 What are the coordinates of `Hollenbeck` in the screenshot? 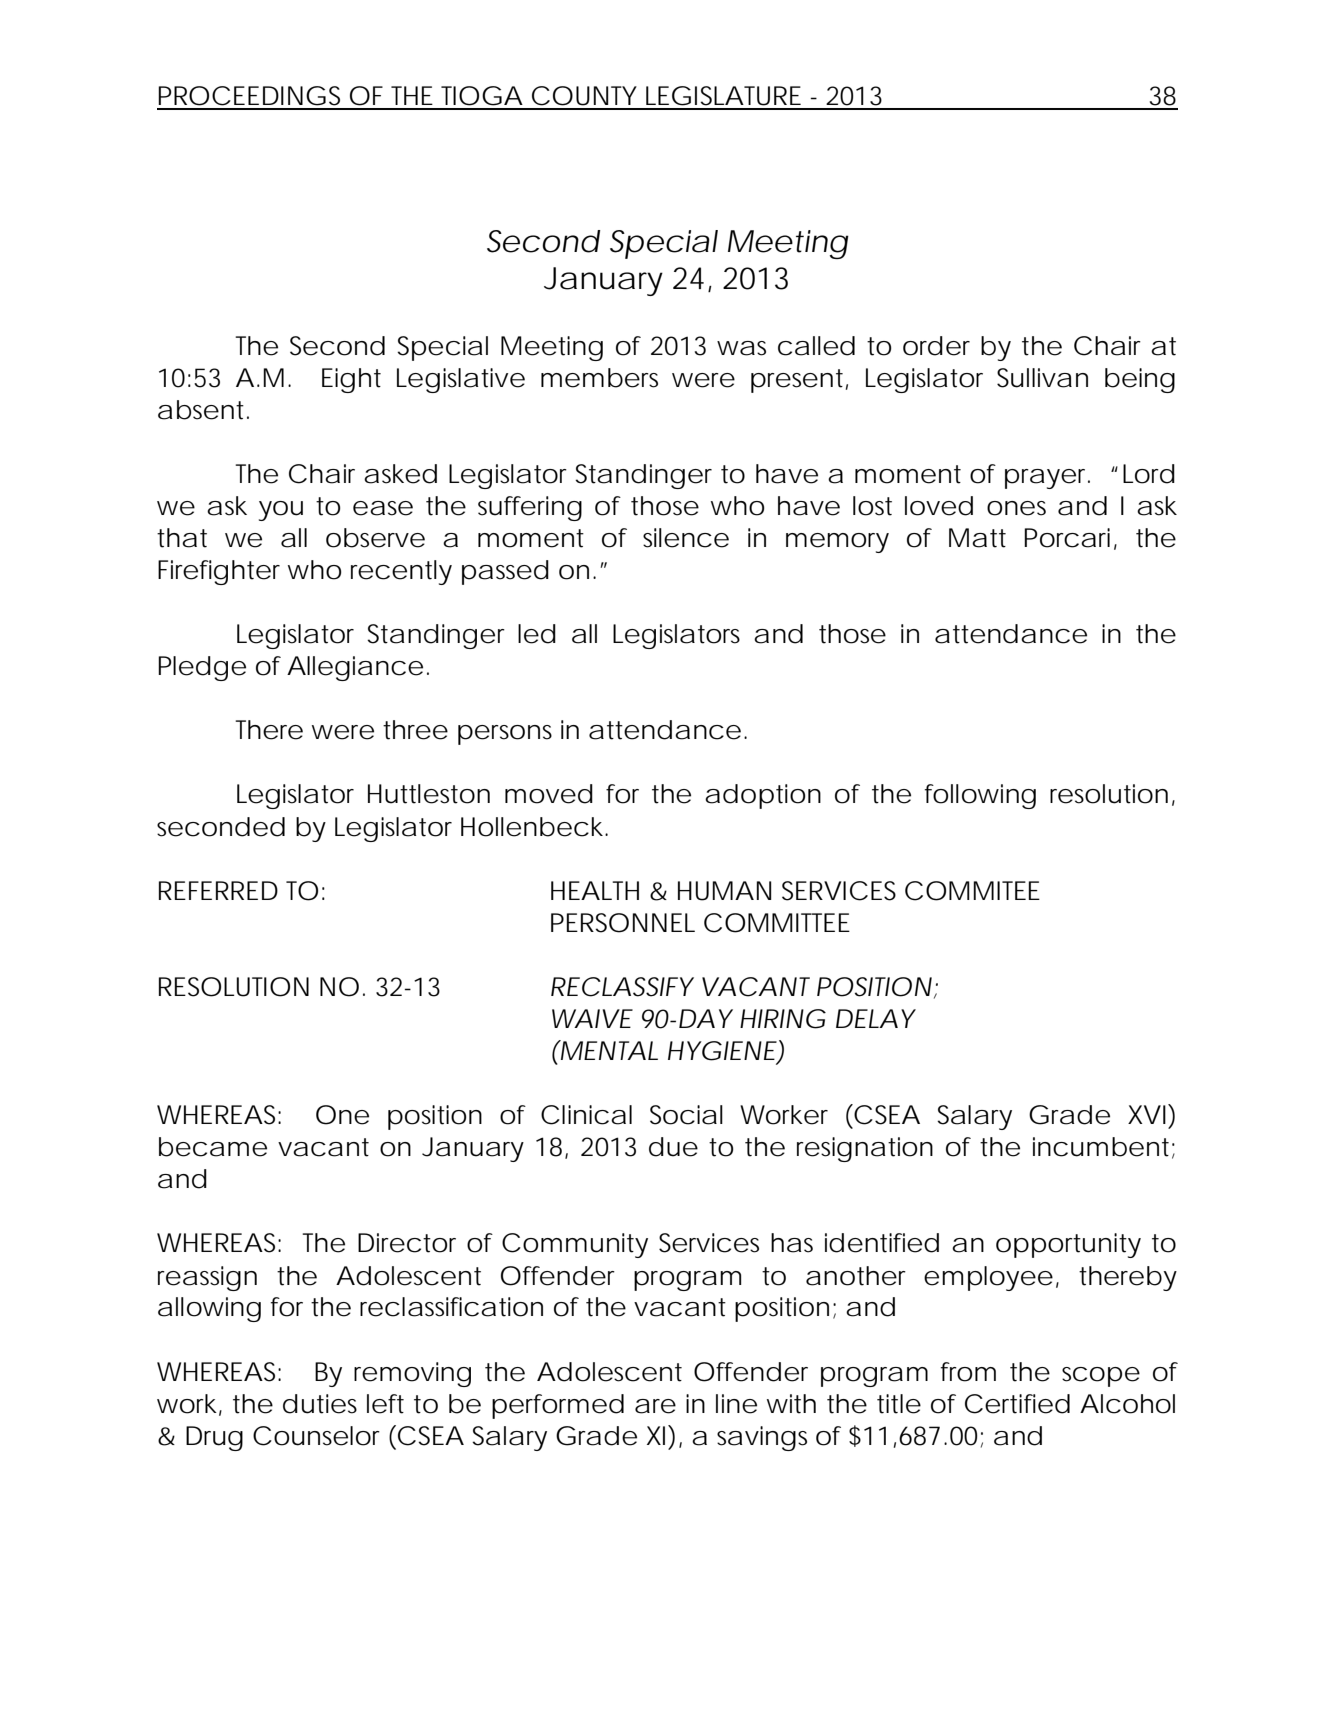 It's located at (532, 827).
